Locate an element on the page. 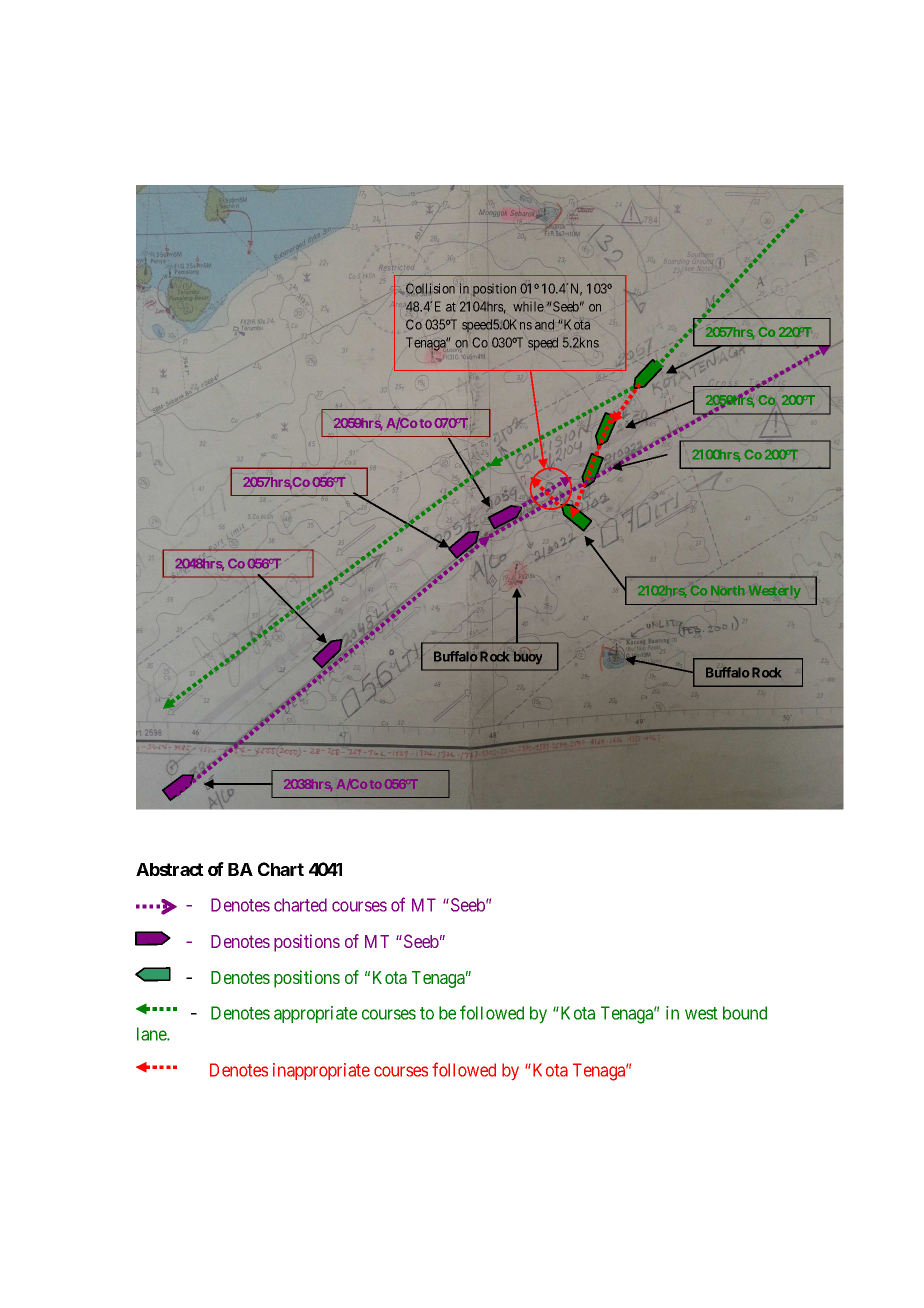 Image resolution: width=924 pixels, height=1308 pixels. bound is located at coordinates (745, 1013).
